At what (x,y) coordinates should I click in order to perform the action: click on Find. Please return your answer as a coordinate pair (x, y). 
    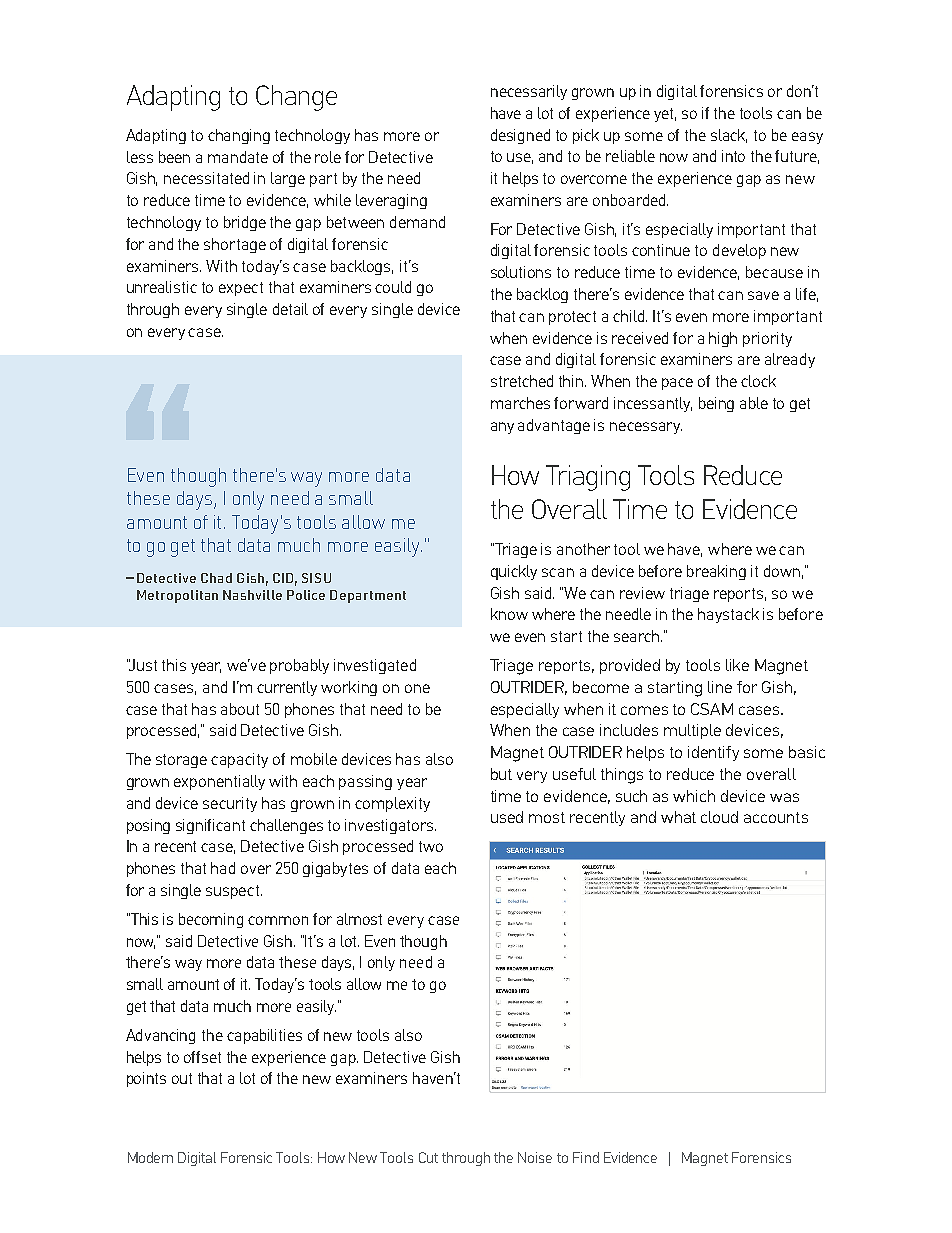
    Looking at the image, I should click on (586, 1157).
